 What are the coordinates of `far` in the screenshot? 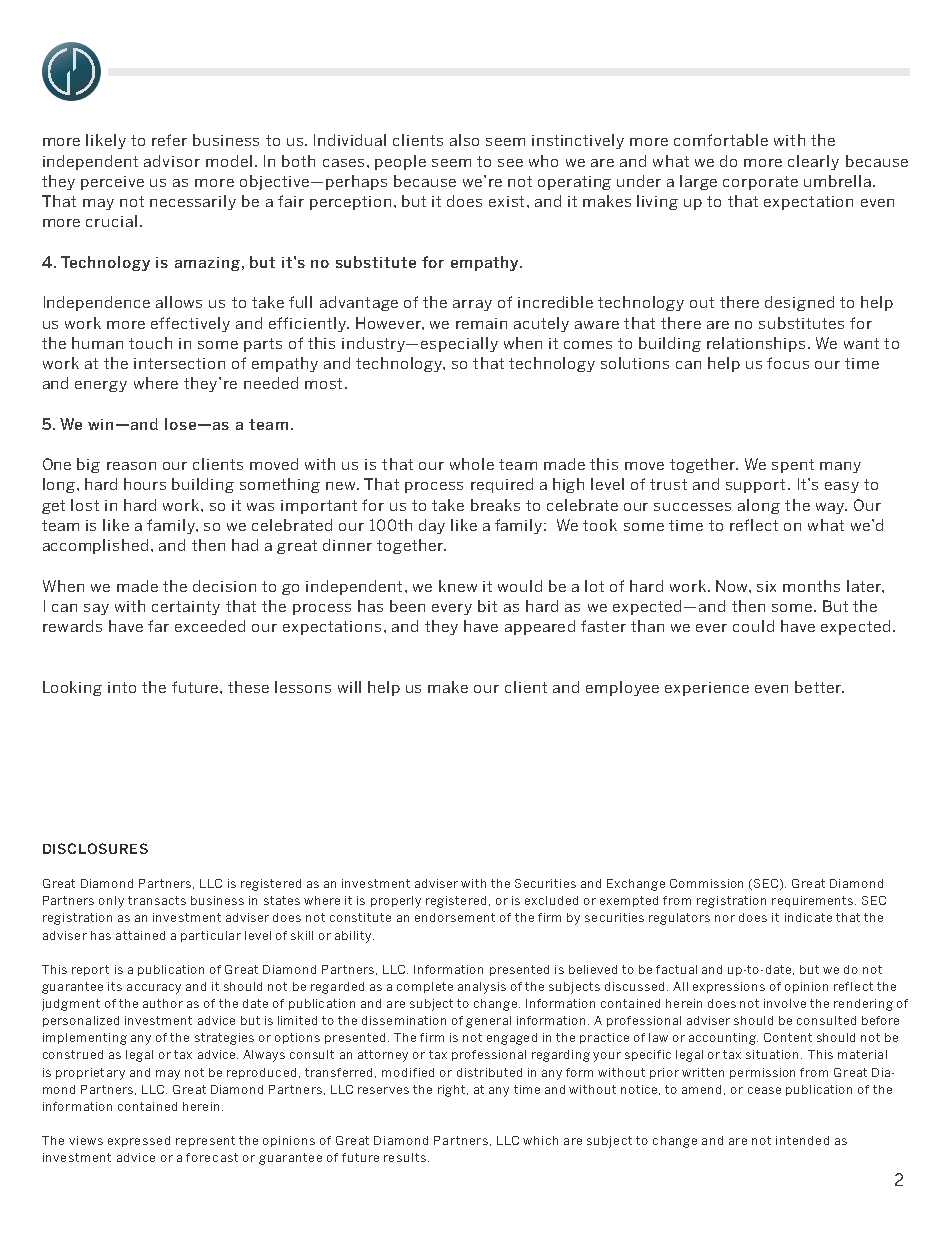 It's located at (158, 626).
